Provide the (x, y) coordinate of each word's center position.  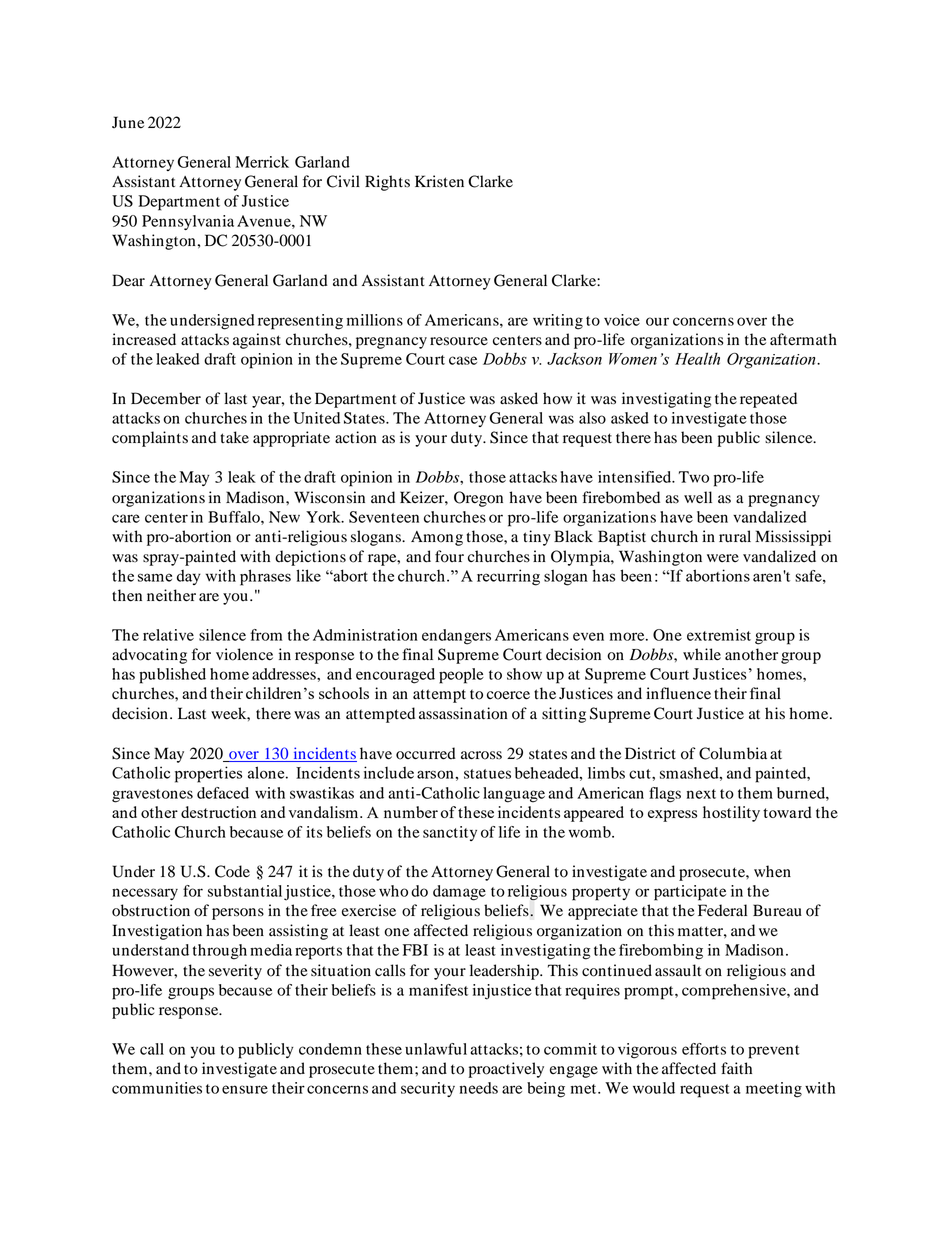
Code (232, 871)
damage (459, 893)
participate (690, 893)
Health (697, 358)
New (284, 517)
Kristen (439, 181)
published (172, 676)
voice (622, 320)
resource (459, 341)
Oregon (478, 499)
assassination (463, 713)
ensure (245, 1089)
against (257, 341)
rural (735, 536)
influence (678, 693)
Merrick (262, 162)
